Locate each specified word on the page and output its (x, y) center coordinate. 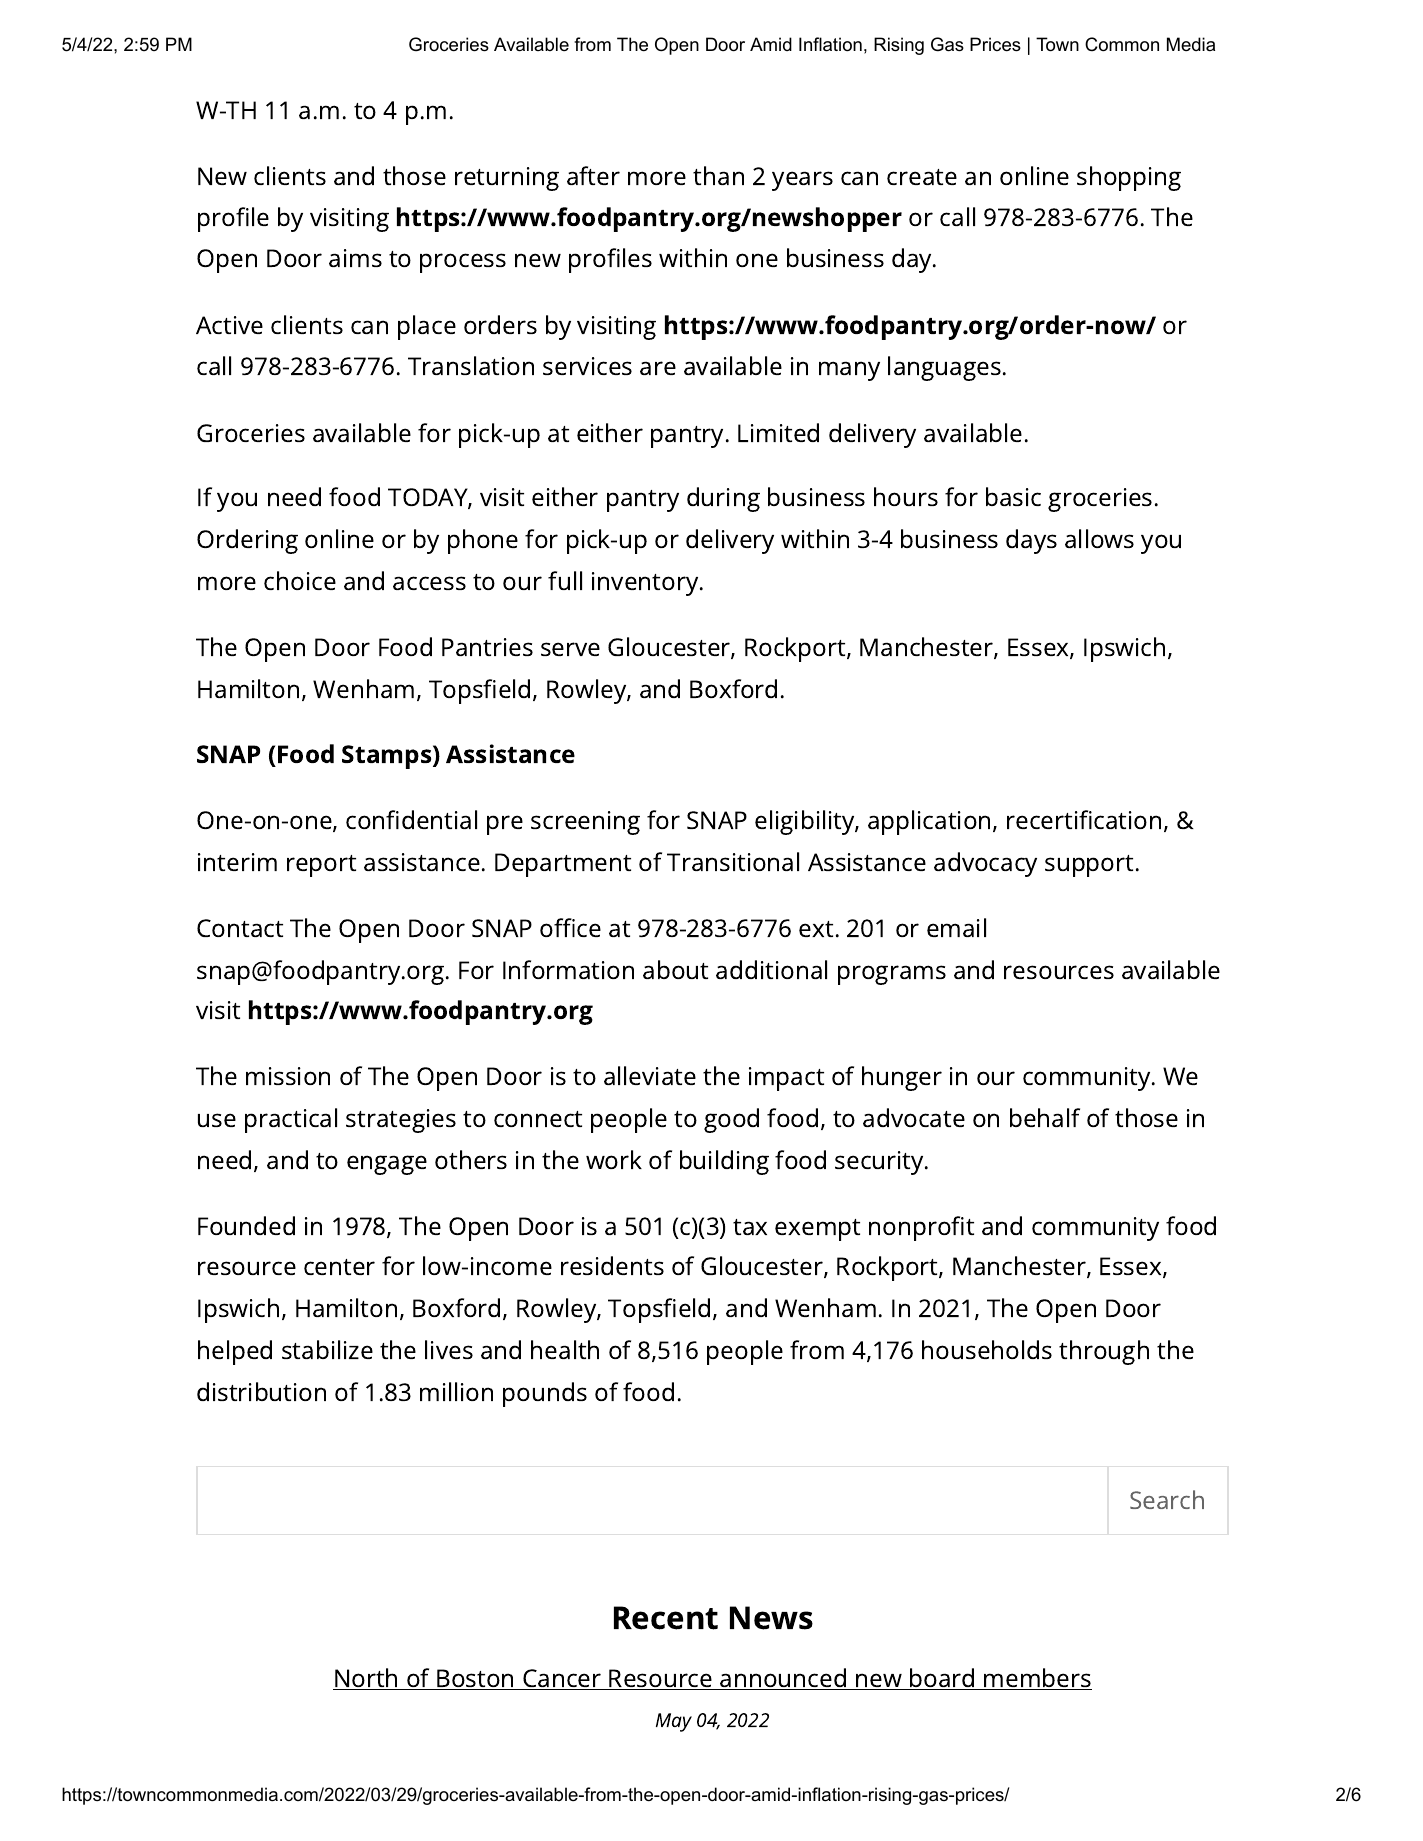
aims (355, 258)
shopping (1129, 178)
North (366, 1679)
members (1037, 1679)
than (718, 175)
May (674, 1722)
